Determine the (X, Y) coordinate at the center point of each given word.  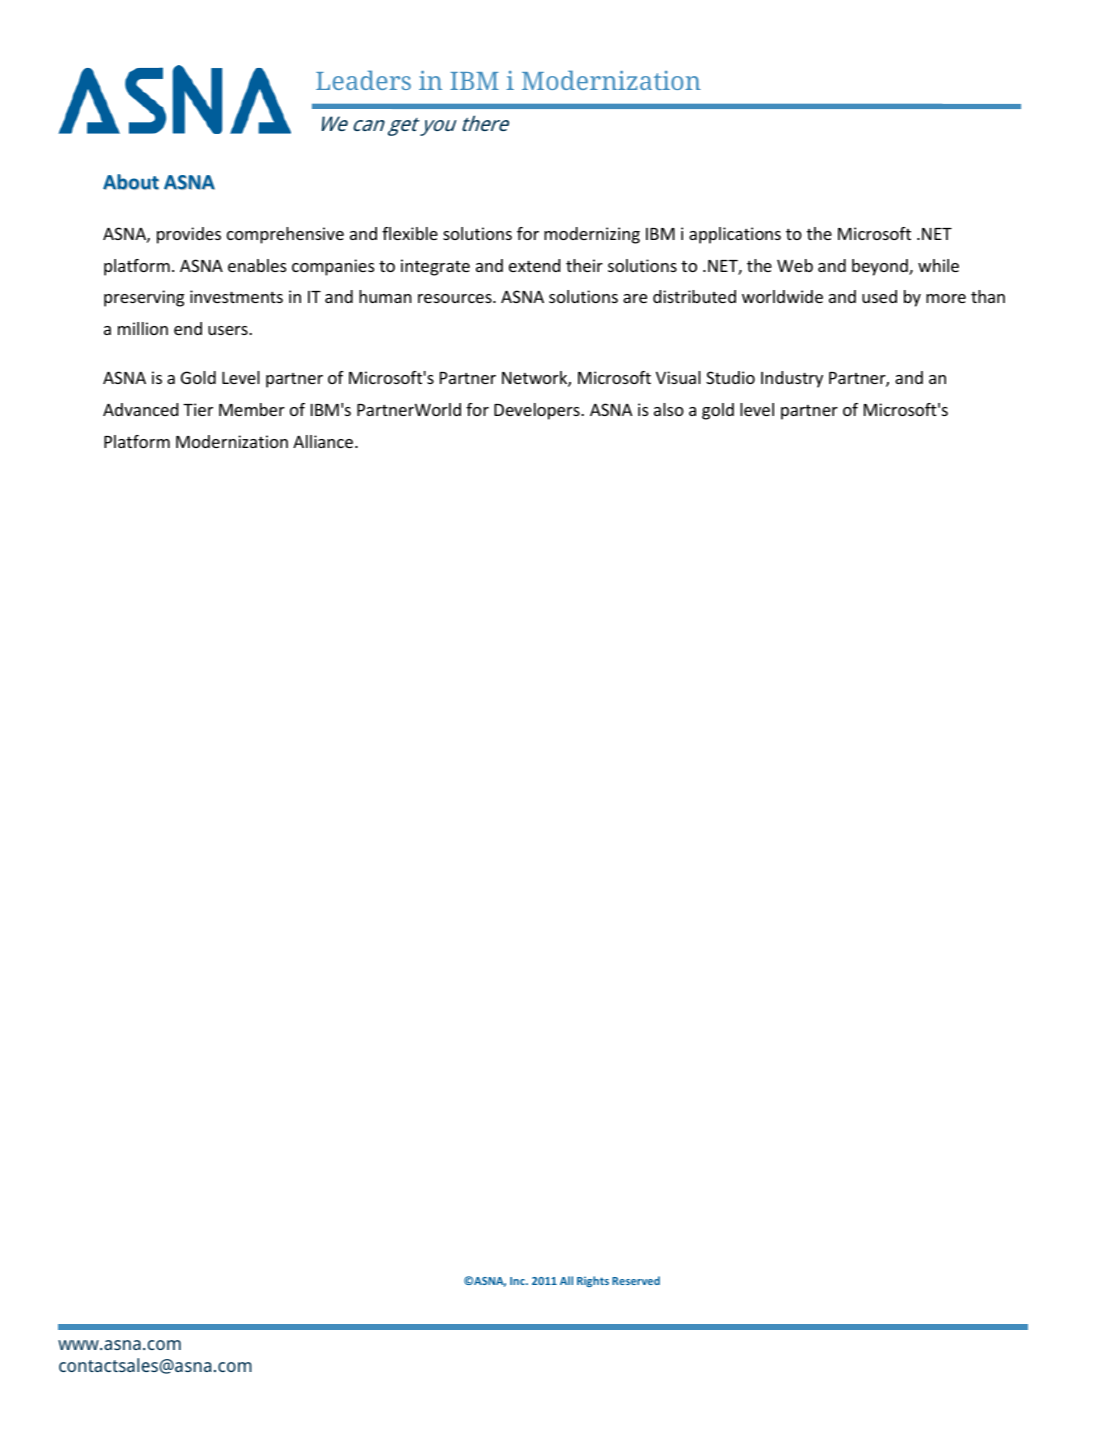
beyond (881, 267)
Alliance (324, 441)
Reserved (636, 1280)
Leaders (363, 80)
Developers (538, 411)
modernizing (592, 235)
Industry (792, 379)
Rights (593, 1281)
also (669, 409)
